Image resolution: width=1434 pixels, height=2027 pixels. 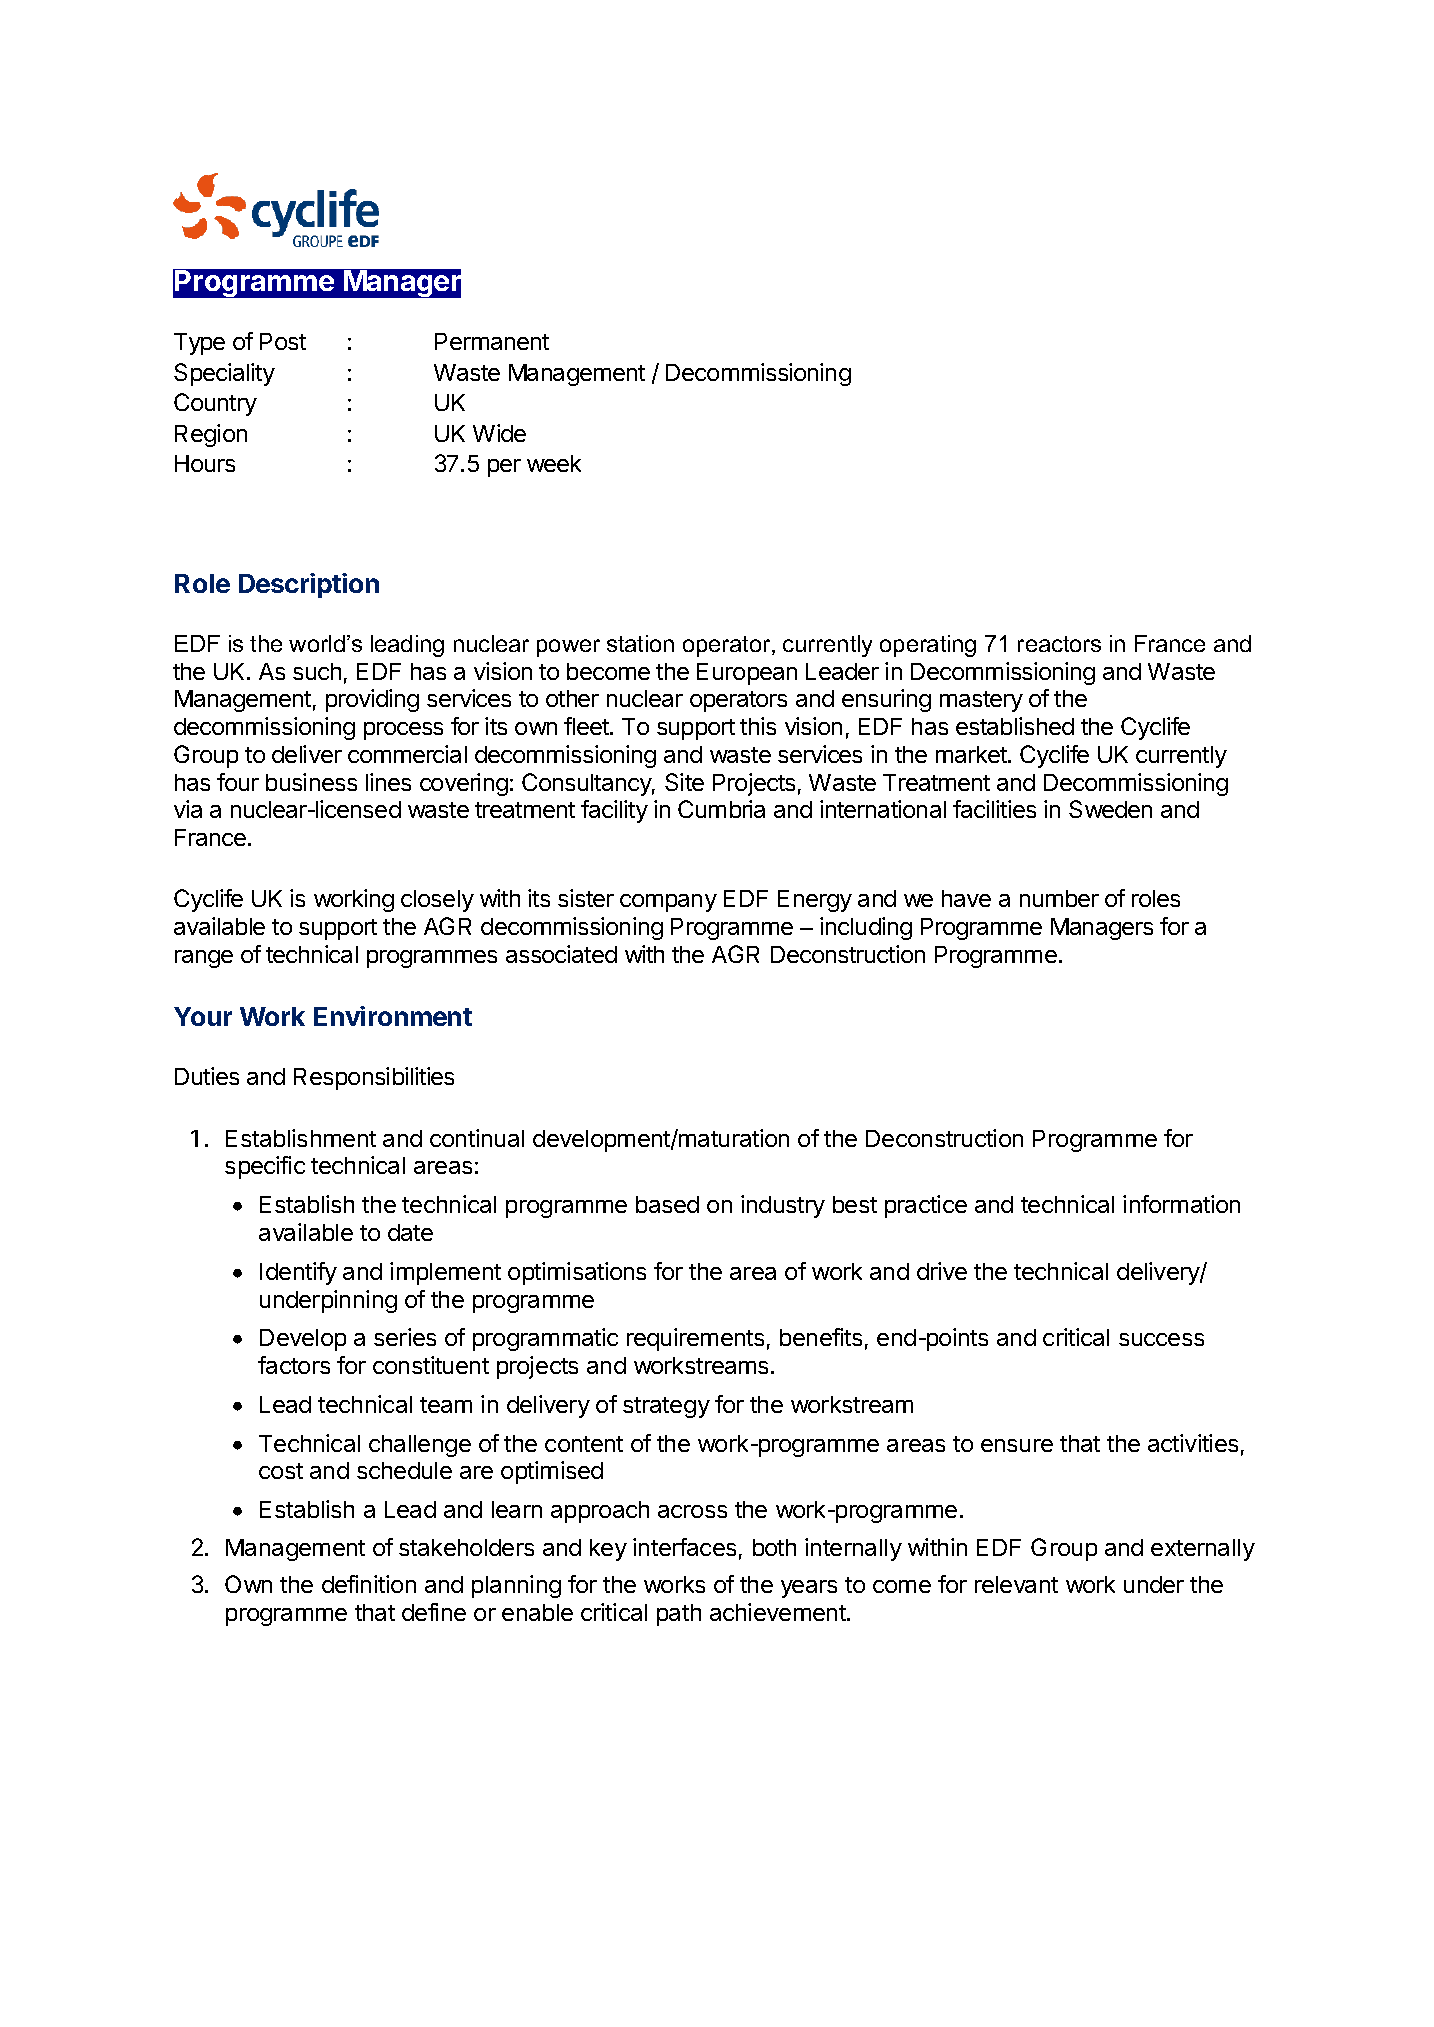 What do you see at coordinates (283, 341) in the screenshot?
I see `Post` at bounding box center [283, 341].
